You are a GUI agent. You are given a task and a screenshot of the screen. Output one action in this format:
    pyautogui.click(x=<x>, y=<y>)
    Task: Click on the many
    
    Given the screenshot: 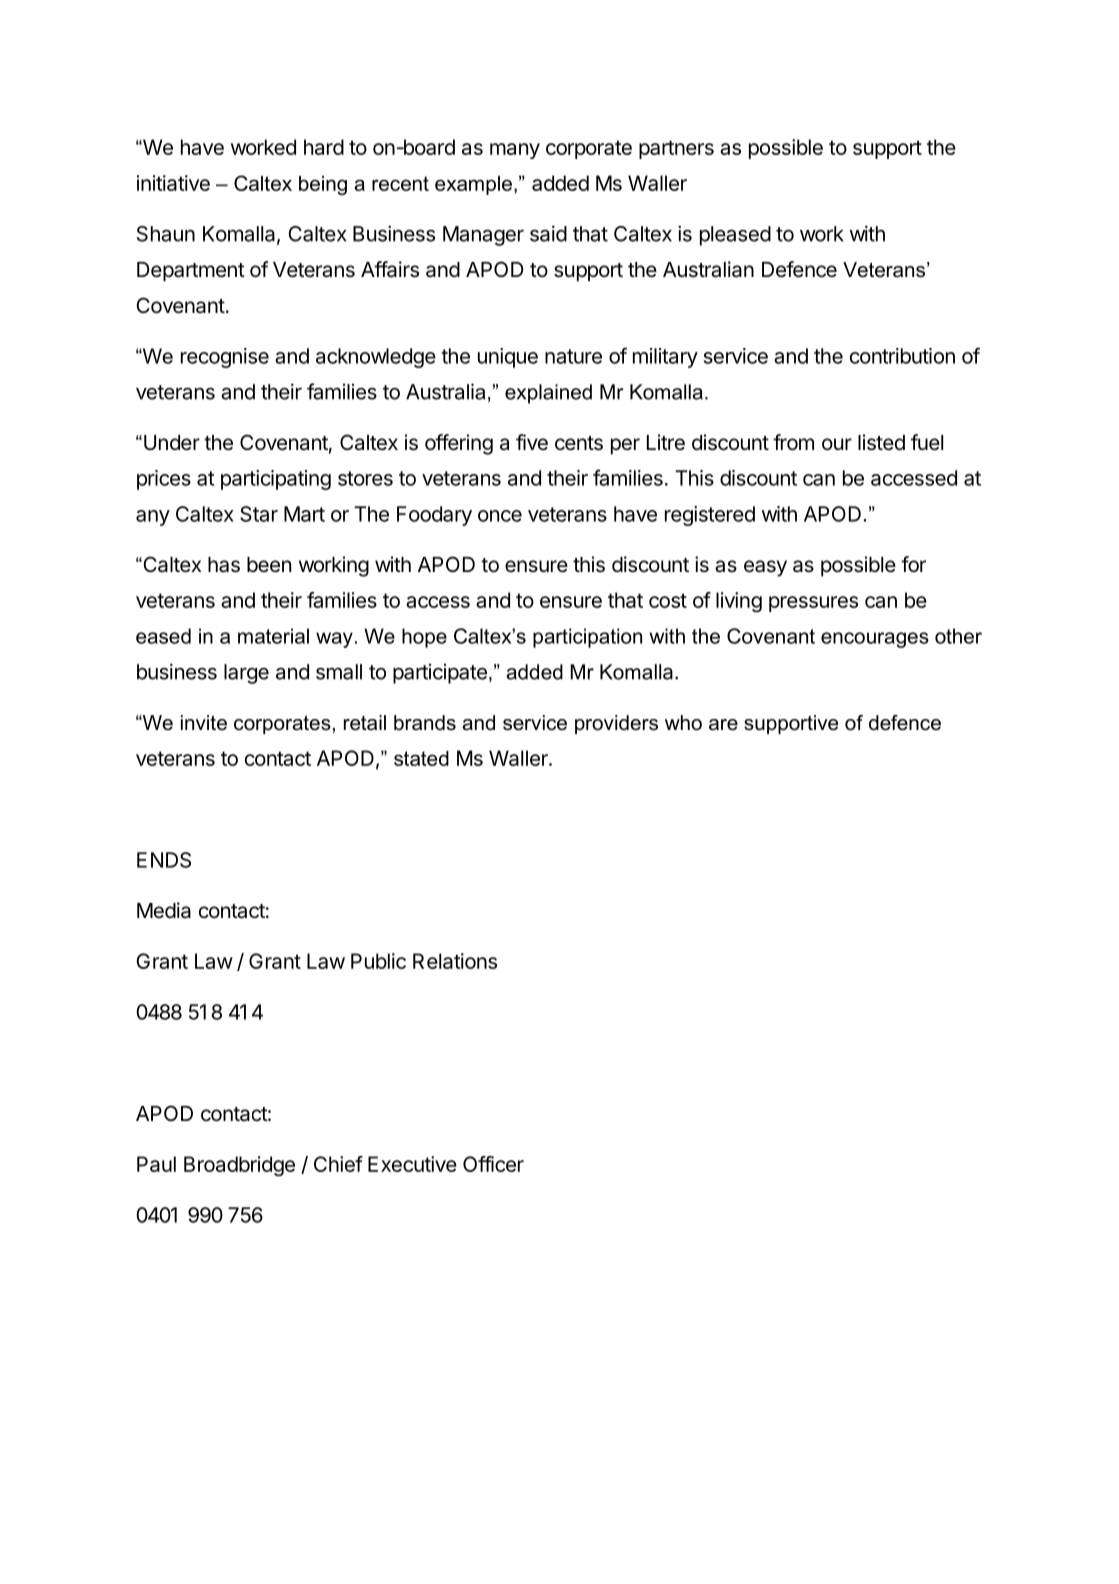 What is the action you would take?
    pyautogui.click(x=515, y=151)
